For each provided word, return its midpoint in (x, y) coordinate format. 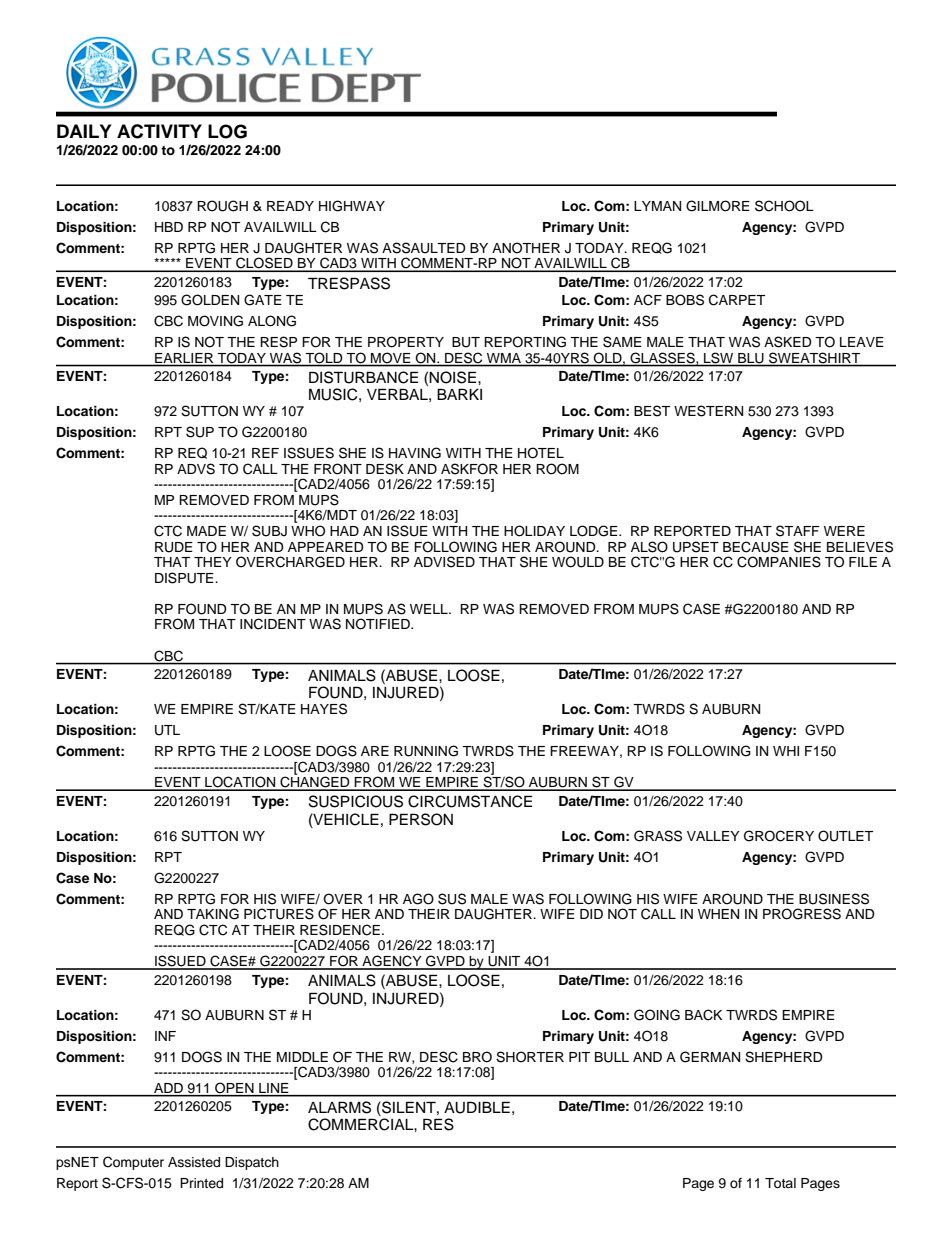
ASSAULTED (424, 248)
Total (780, 1183)
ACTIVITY (159, 131)
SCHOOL (784, 206)
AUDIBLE (477, 1107)
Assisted (194, 1162)
